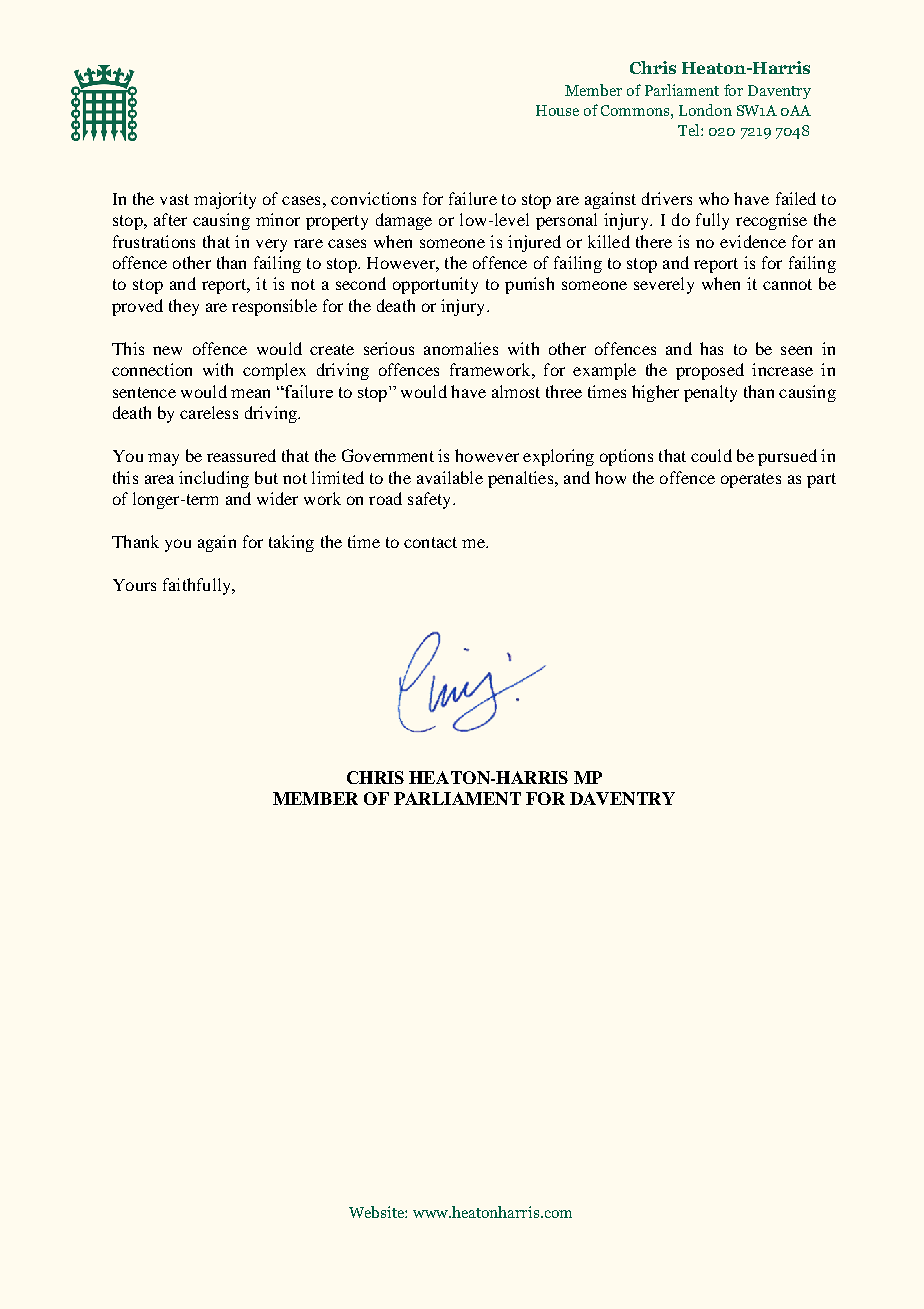  Describe the element at coordinates (690, 130) in the document. I see `Tel` at that location.
